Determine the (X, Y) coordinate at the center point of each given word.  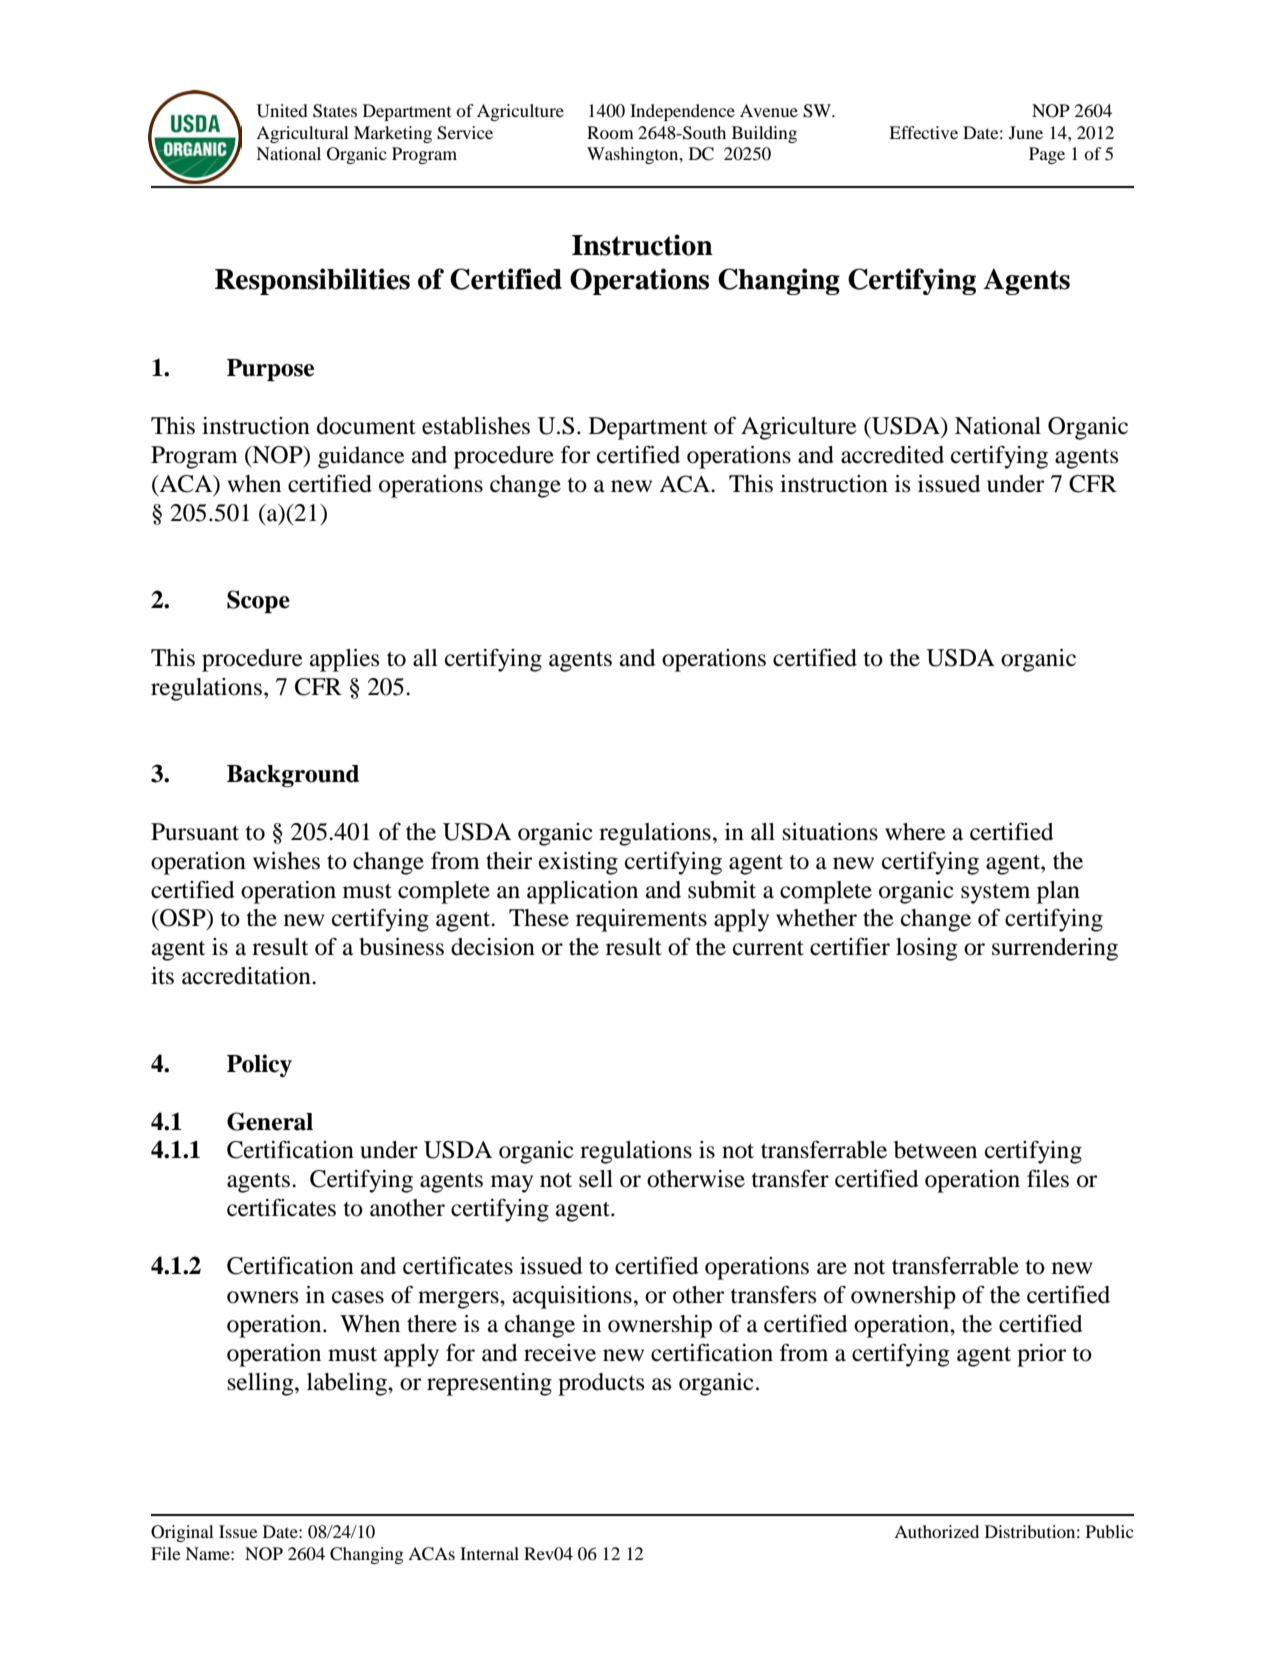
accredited (892, 455)
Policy (259, 1065)
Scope (258, 602)
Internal (489, 1553)
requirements (641, 920)
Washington (634, 155)
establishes (476, 426)
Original (182, 1533)
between (935, 1150)
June (1026, 132)
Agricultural (302, 134)
